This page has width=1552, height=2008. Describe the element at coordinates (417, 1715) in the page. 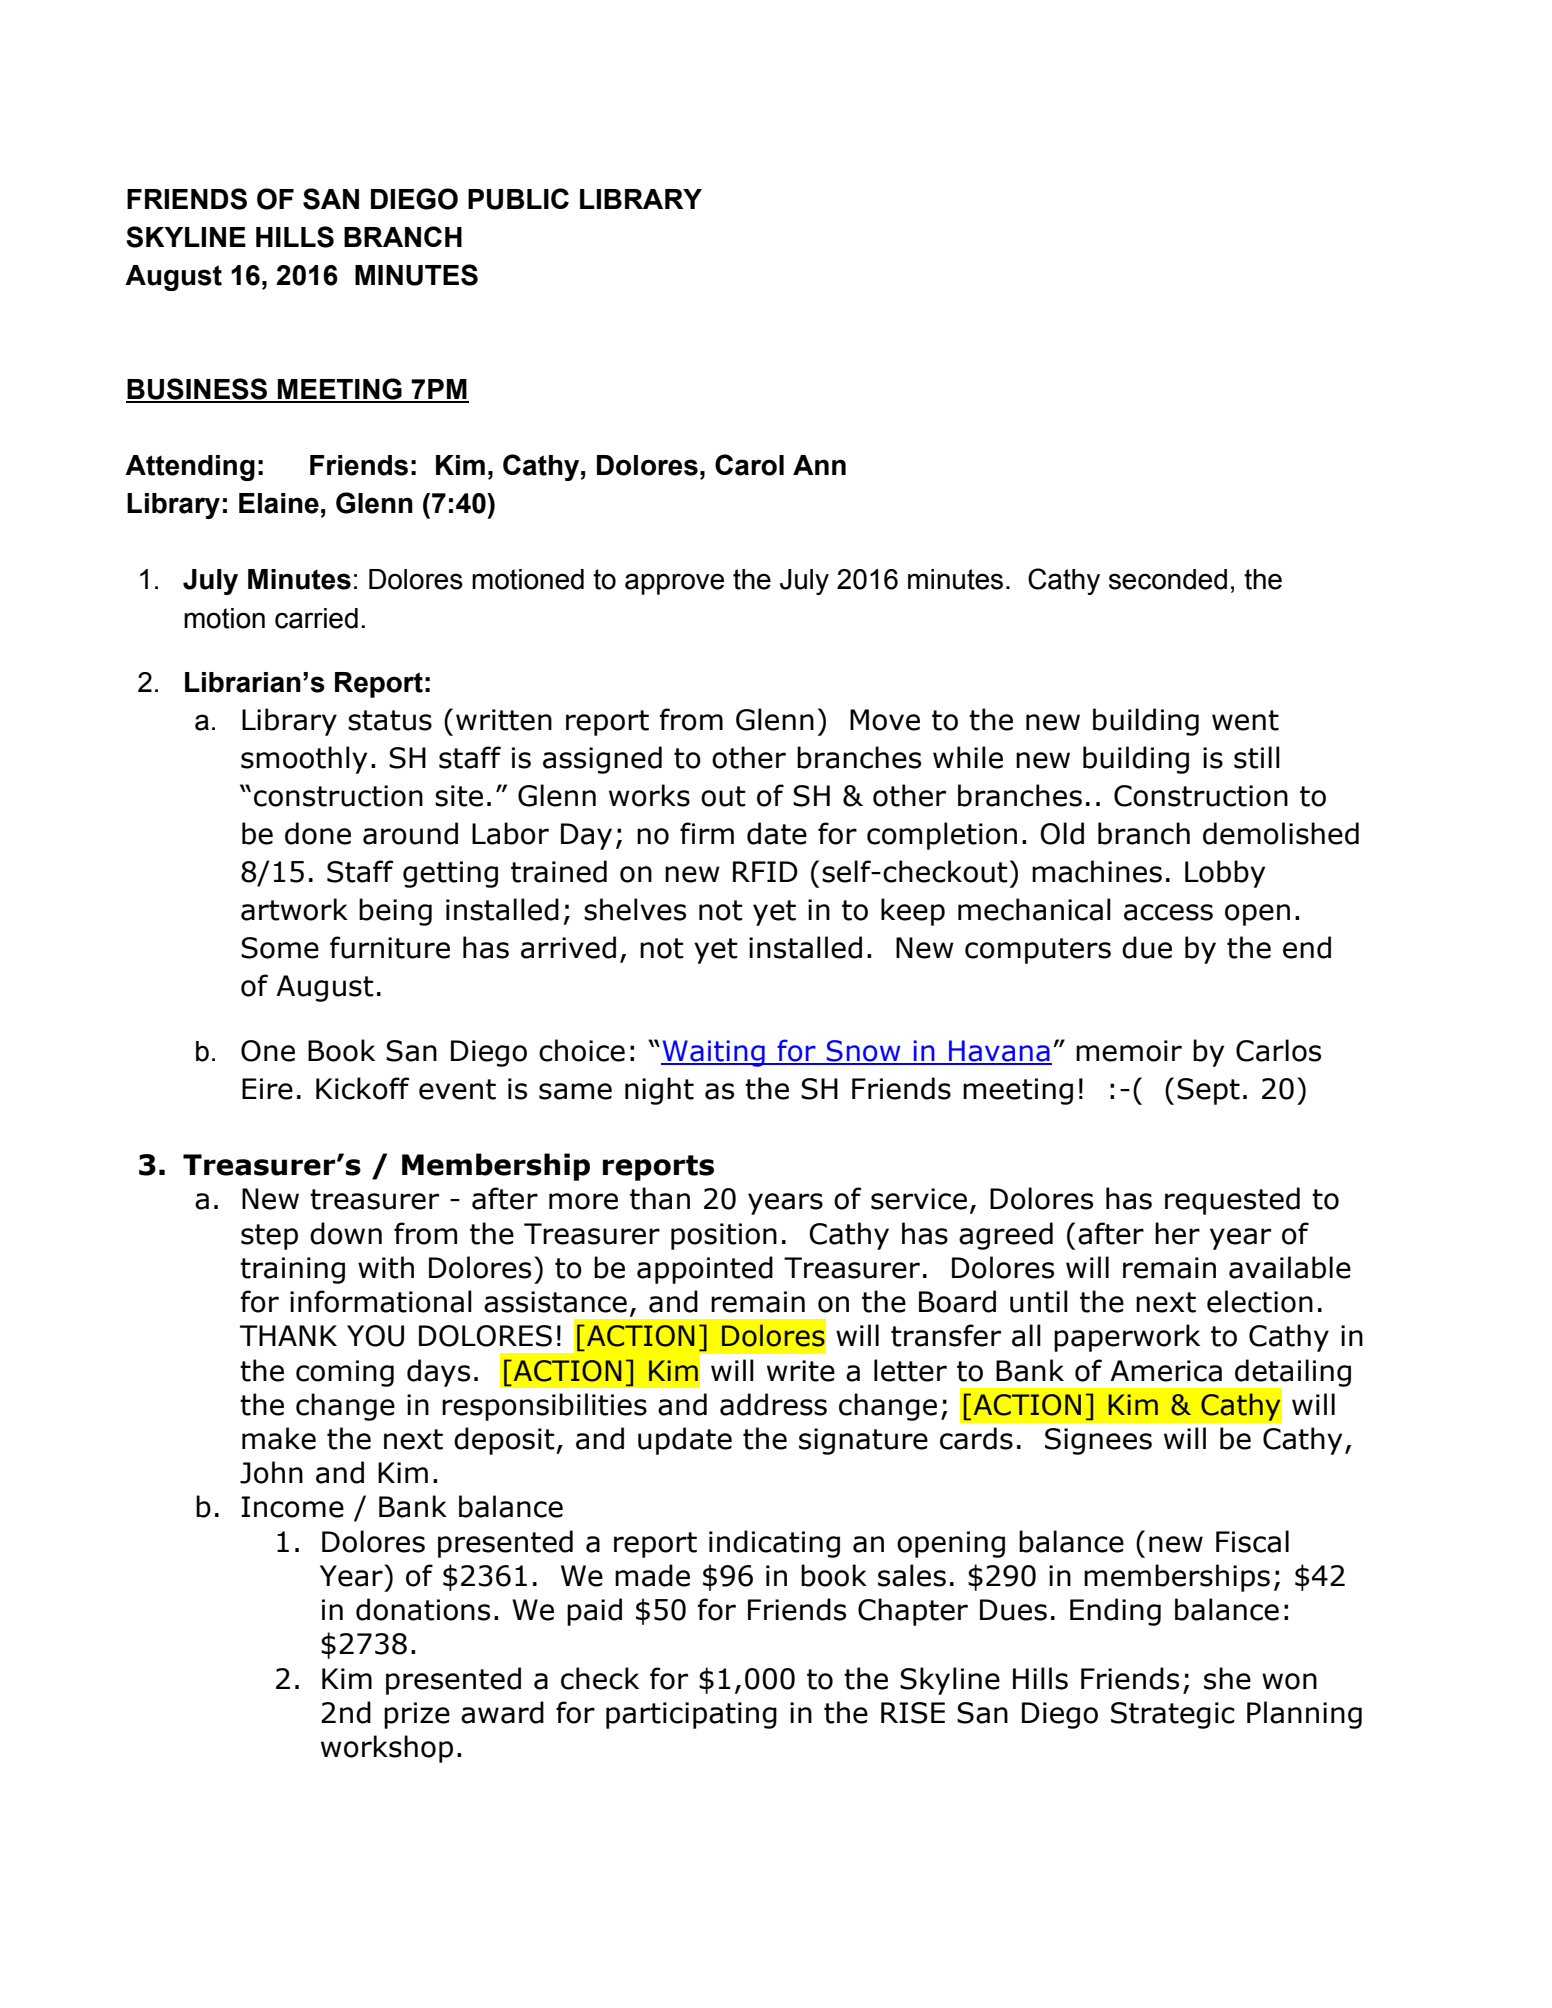

I see `prize` at that location.
